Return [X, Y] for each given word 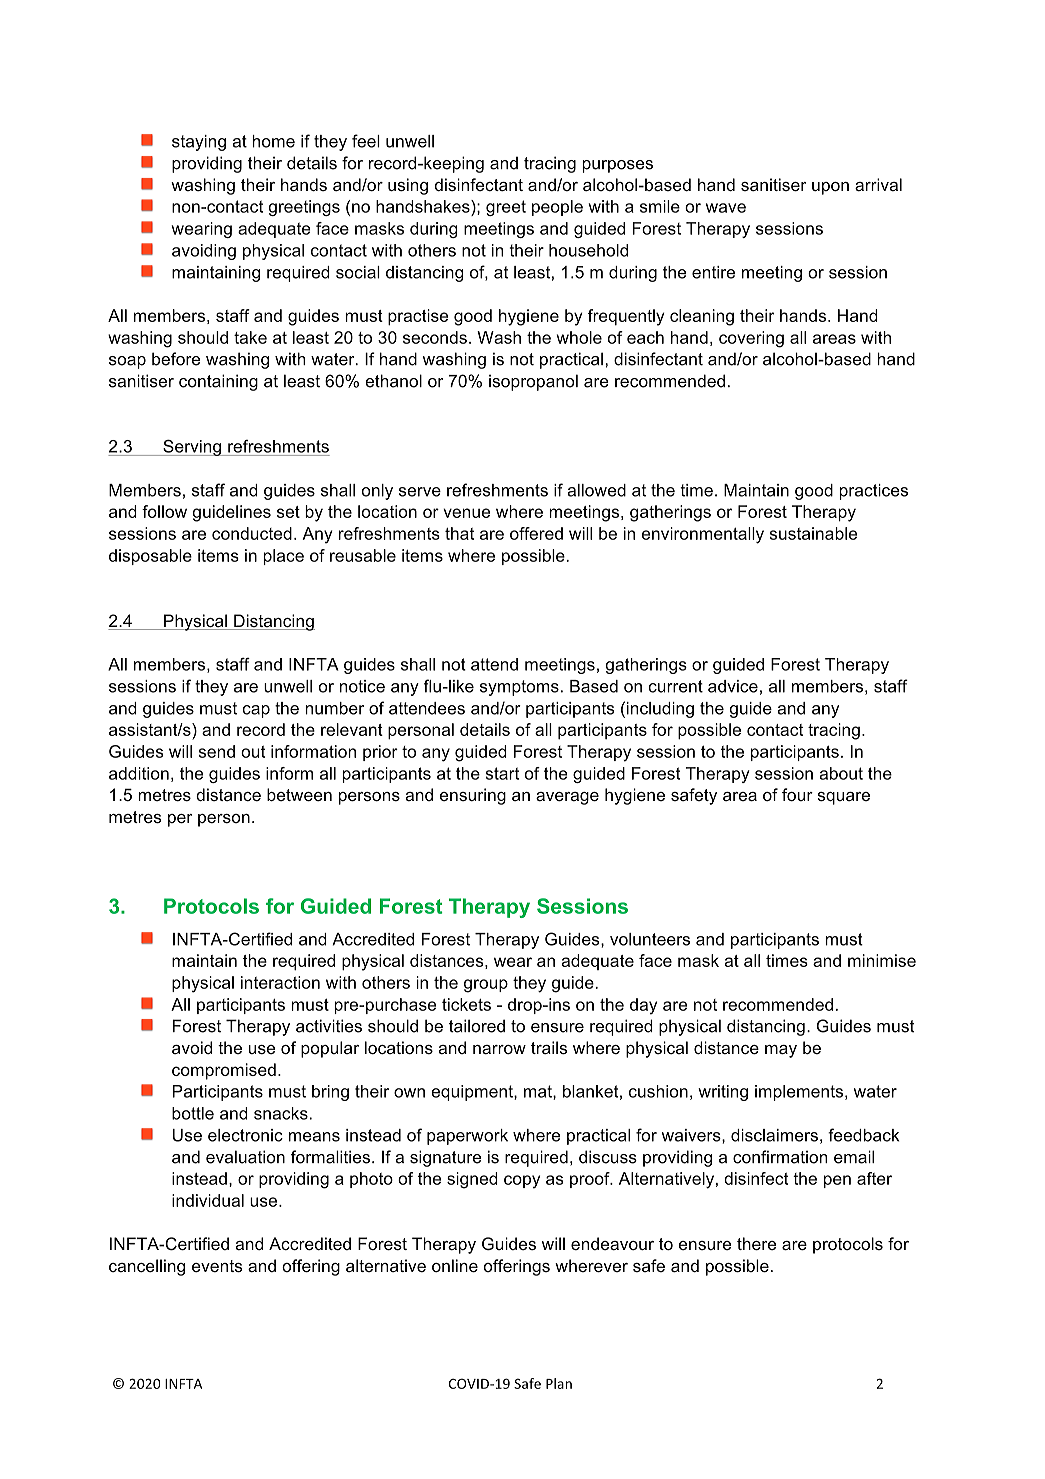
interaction [280, 982]
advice [733, 686]
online [455, 1265]
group [486, 986]
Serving [192, 448]
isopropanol [533, 382]
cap [256, 711]
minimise [882, 960]
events [217, 1266]
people [557, 208]
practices [873, 492]
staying [199, 143]
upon [830, 188]
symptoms [519, 688]
